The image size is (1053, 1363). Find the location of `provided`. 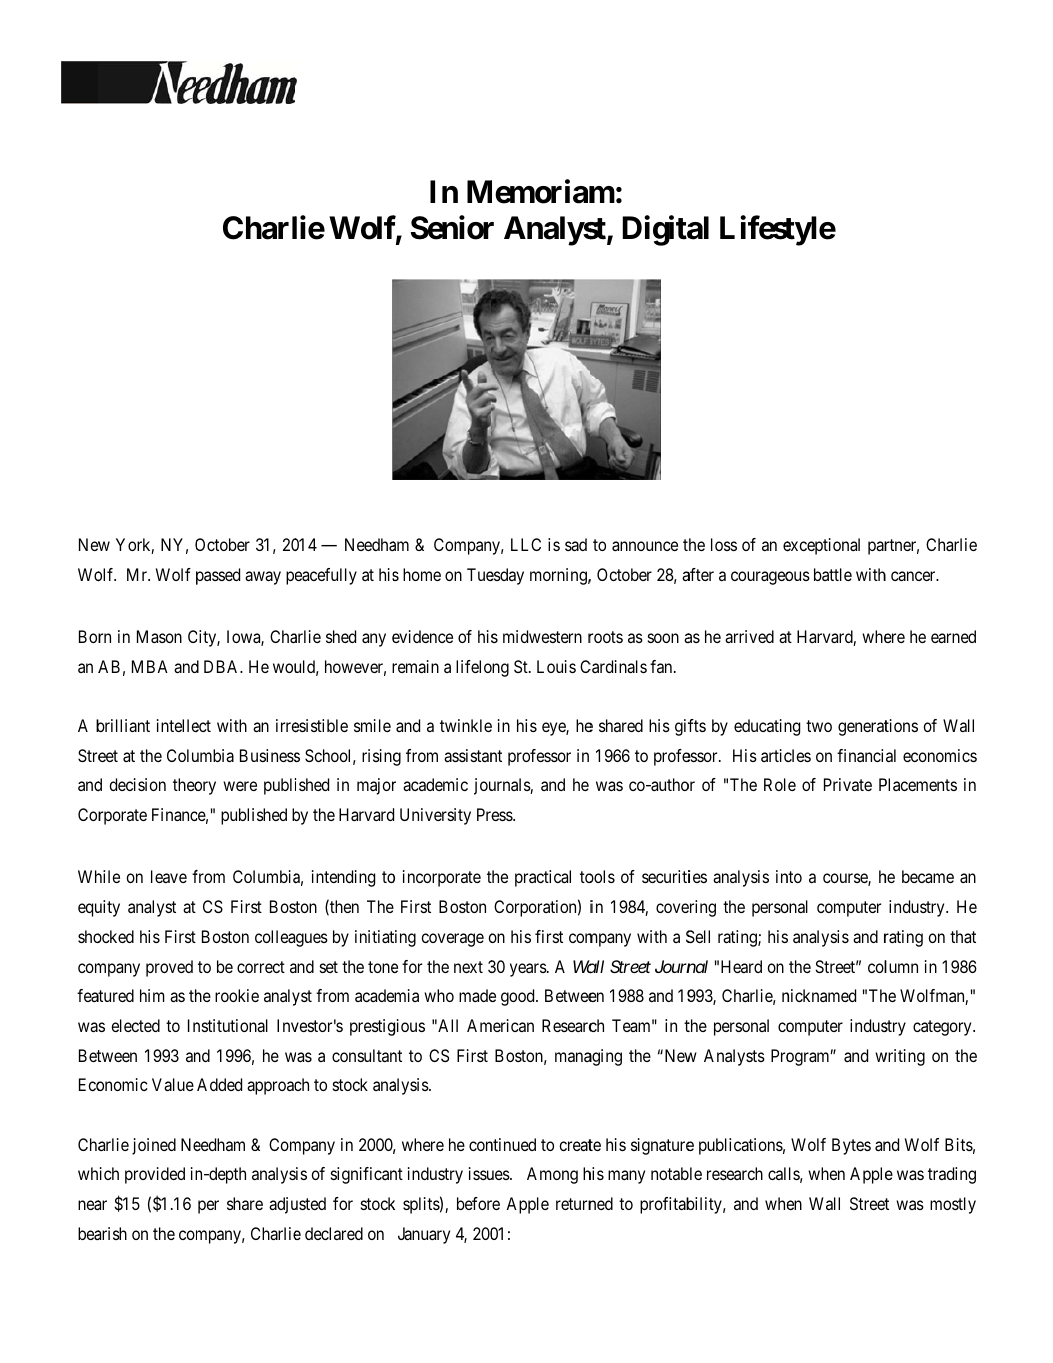

provided is located at coordinates (155, 1175).
